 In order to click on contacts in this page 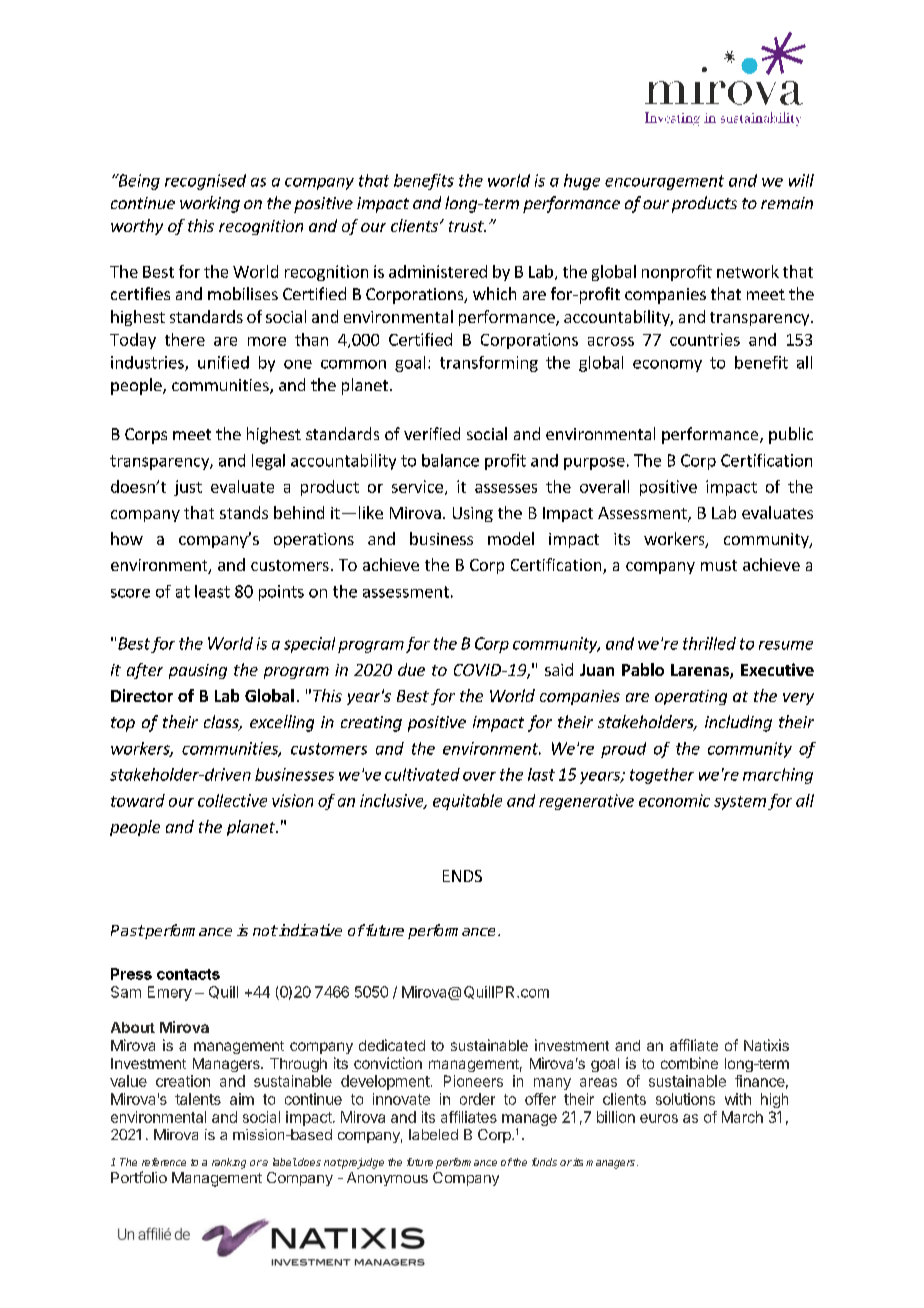, I will do `click(188, 974)`.
